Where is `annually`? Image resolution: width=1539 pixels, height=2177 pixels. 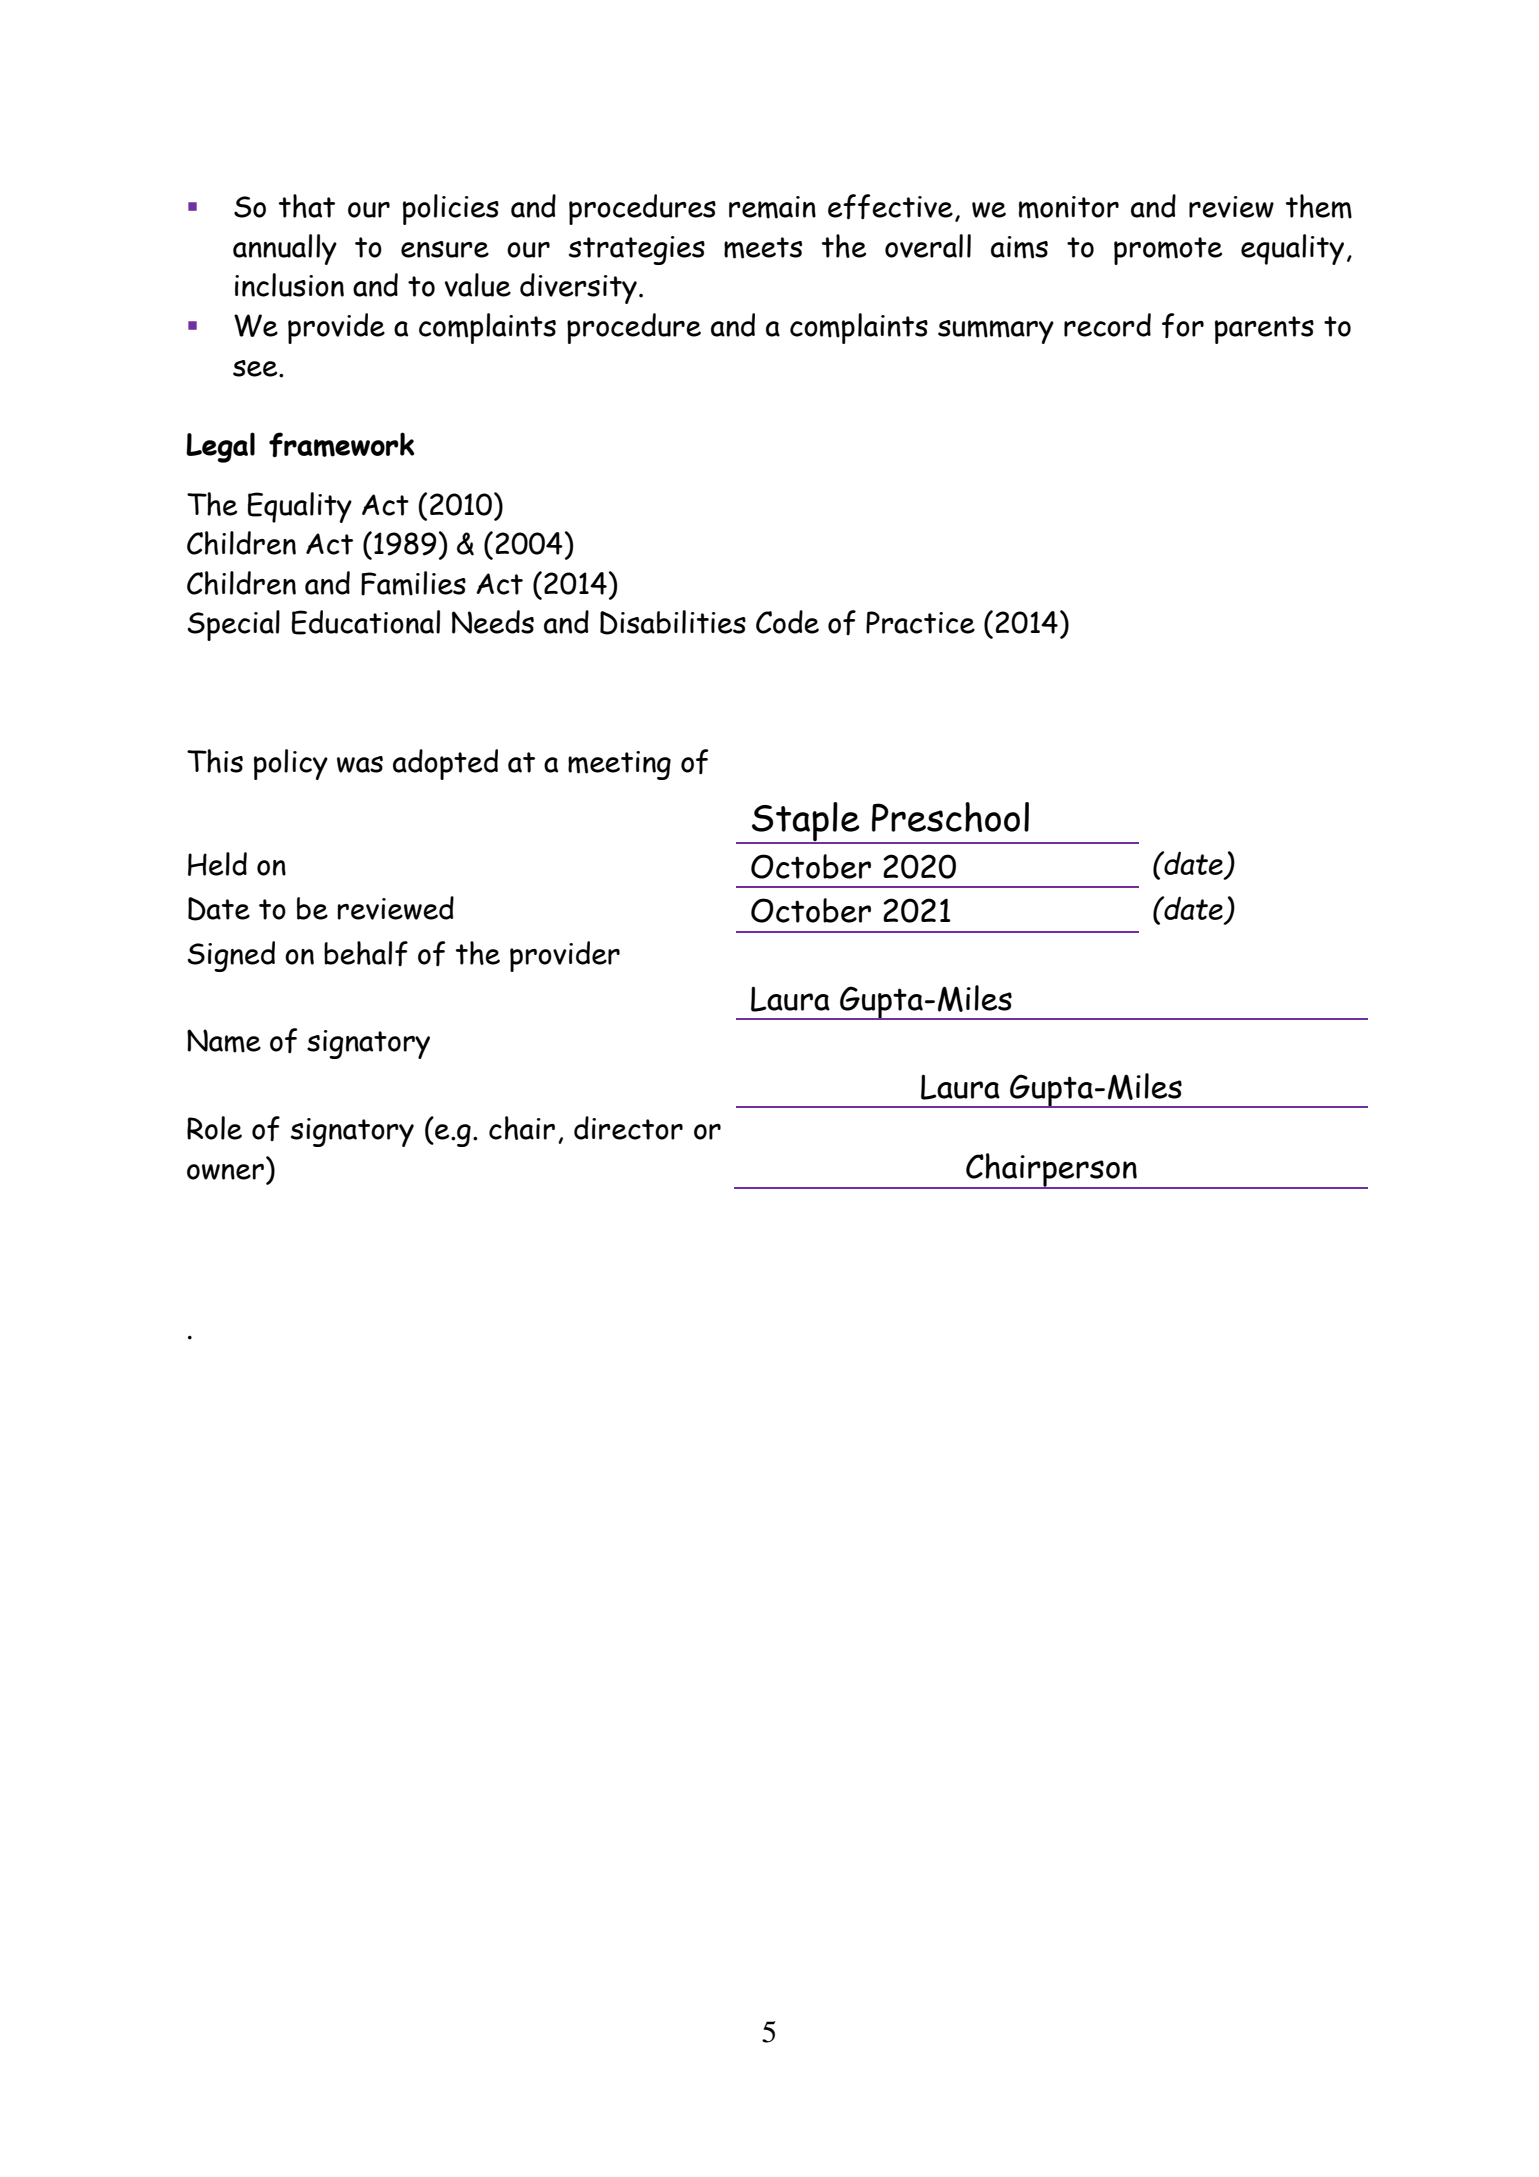 annually is located at coordinates (285, 249).
